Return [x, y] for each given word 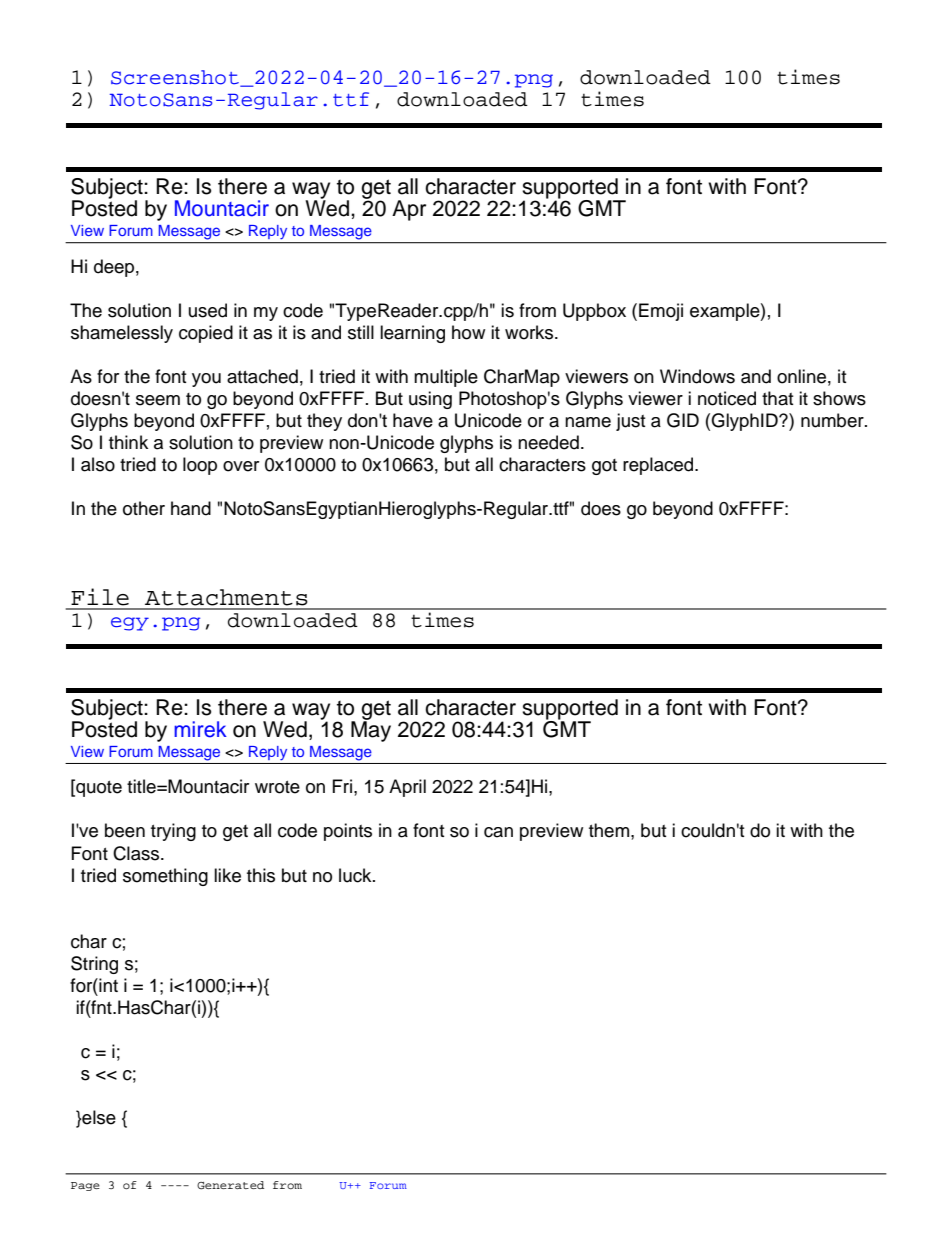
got [604, 467]
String [94, 965]
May [371, 730]
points [348, 832]
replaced [659, 466]
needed [548, 442]
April [407, 788]
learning [412, 334]
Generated [230, 1185]
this [261, 875]
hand [191, 508]
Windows [697, 376]
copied [206, 334]
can [498, 832]
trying [173, 832]
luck [356, 875]
